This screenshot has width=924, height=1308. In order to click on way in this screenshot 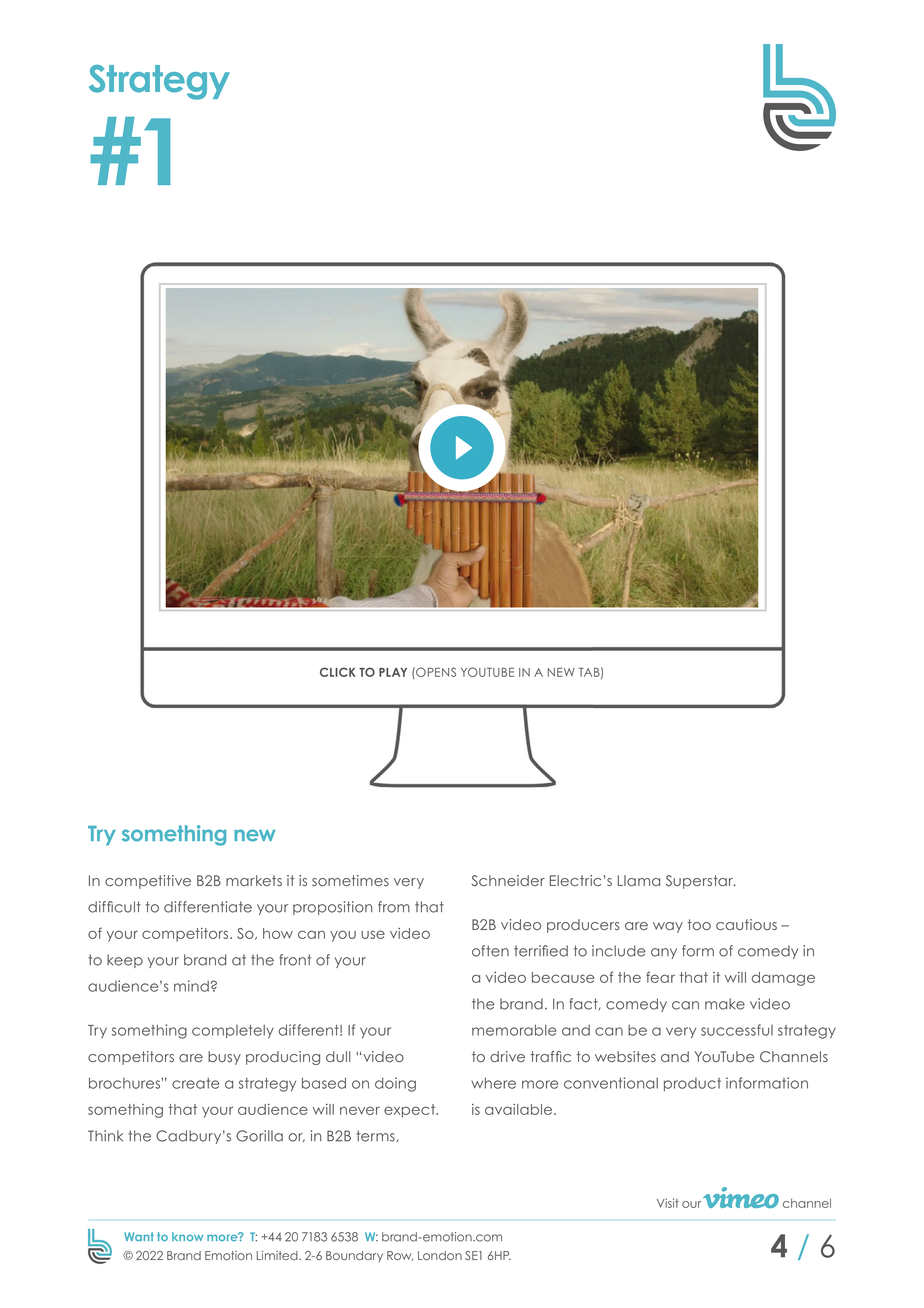, I will do `click(668, 927)`.
